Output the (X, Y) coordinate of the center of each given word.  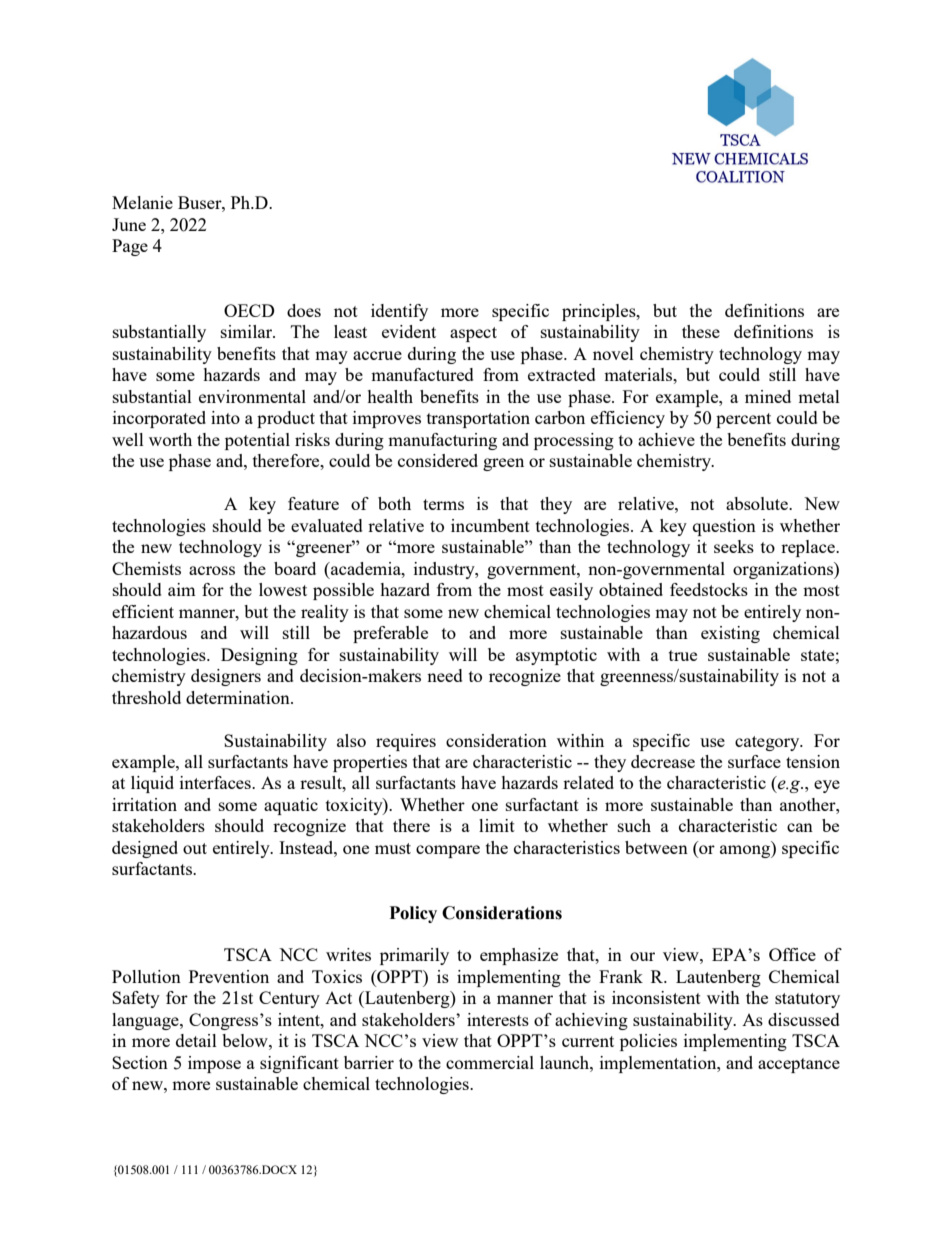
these (701, 331)
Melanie (142, 202)
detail (196, 1040)
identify (399, 312)
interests (498, 1019)
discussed (804, 1019)
